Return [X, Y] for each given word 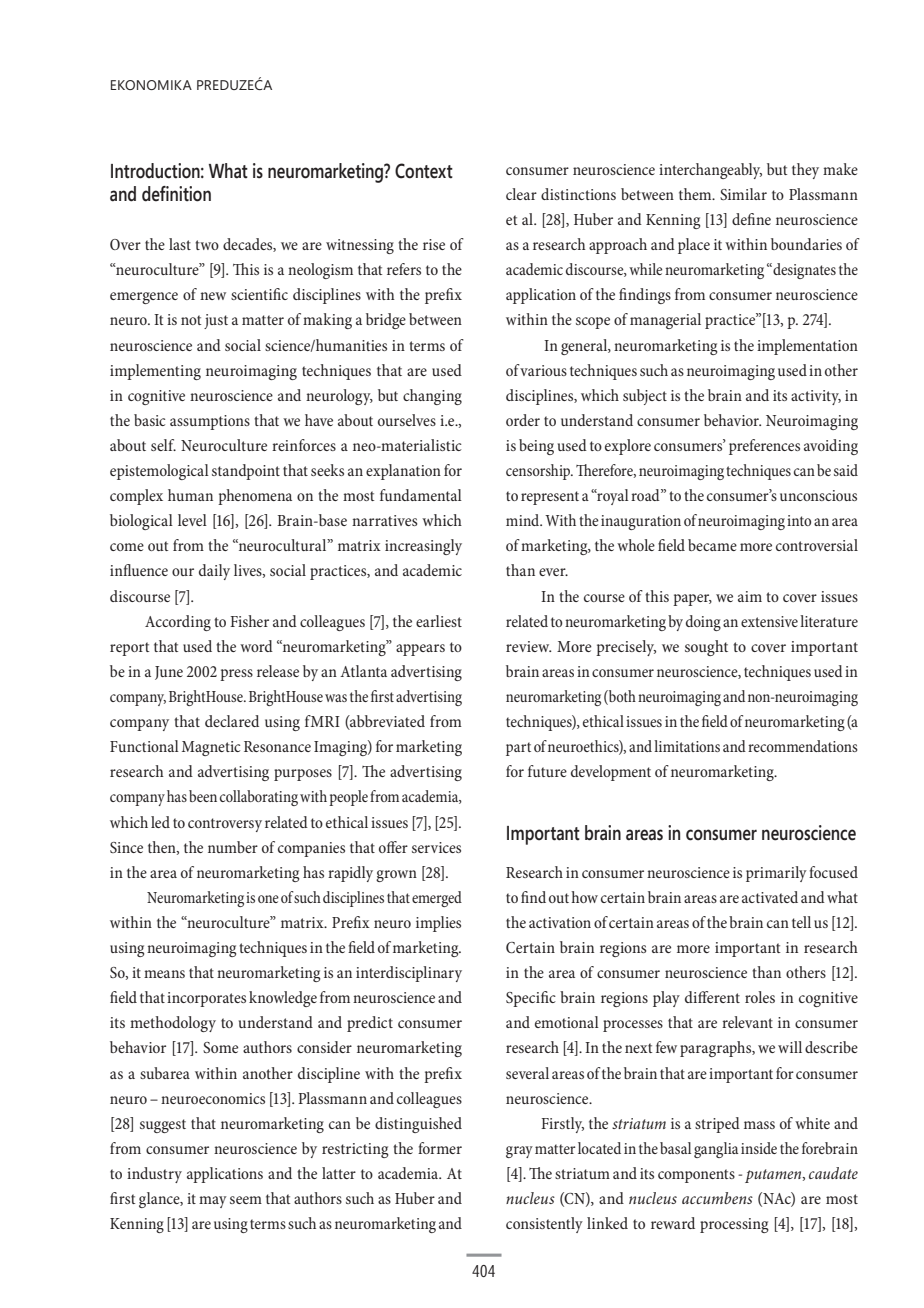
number [233, 847]
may [213, 1202]
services [436, 847]
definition [176, 194]
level [192, 520]
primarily [776, 874]
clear [521, 194]
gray [519, 1152]
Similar [743, 194]
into [799, 520]
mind [524, 520]
